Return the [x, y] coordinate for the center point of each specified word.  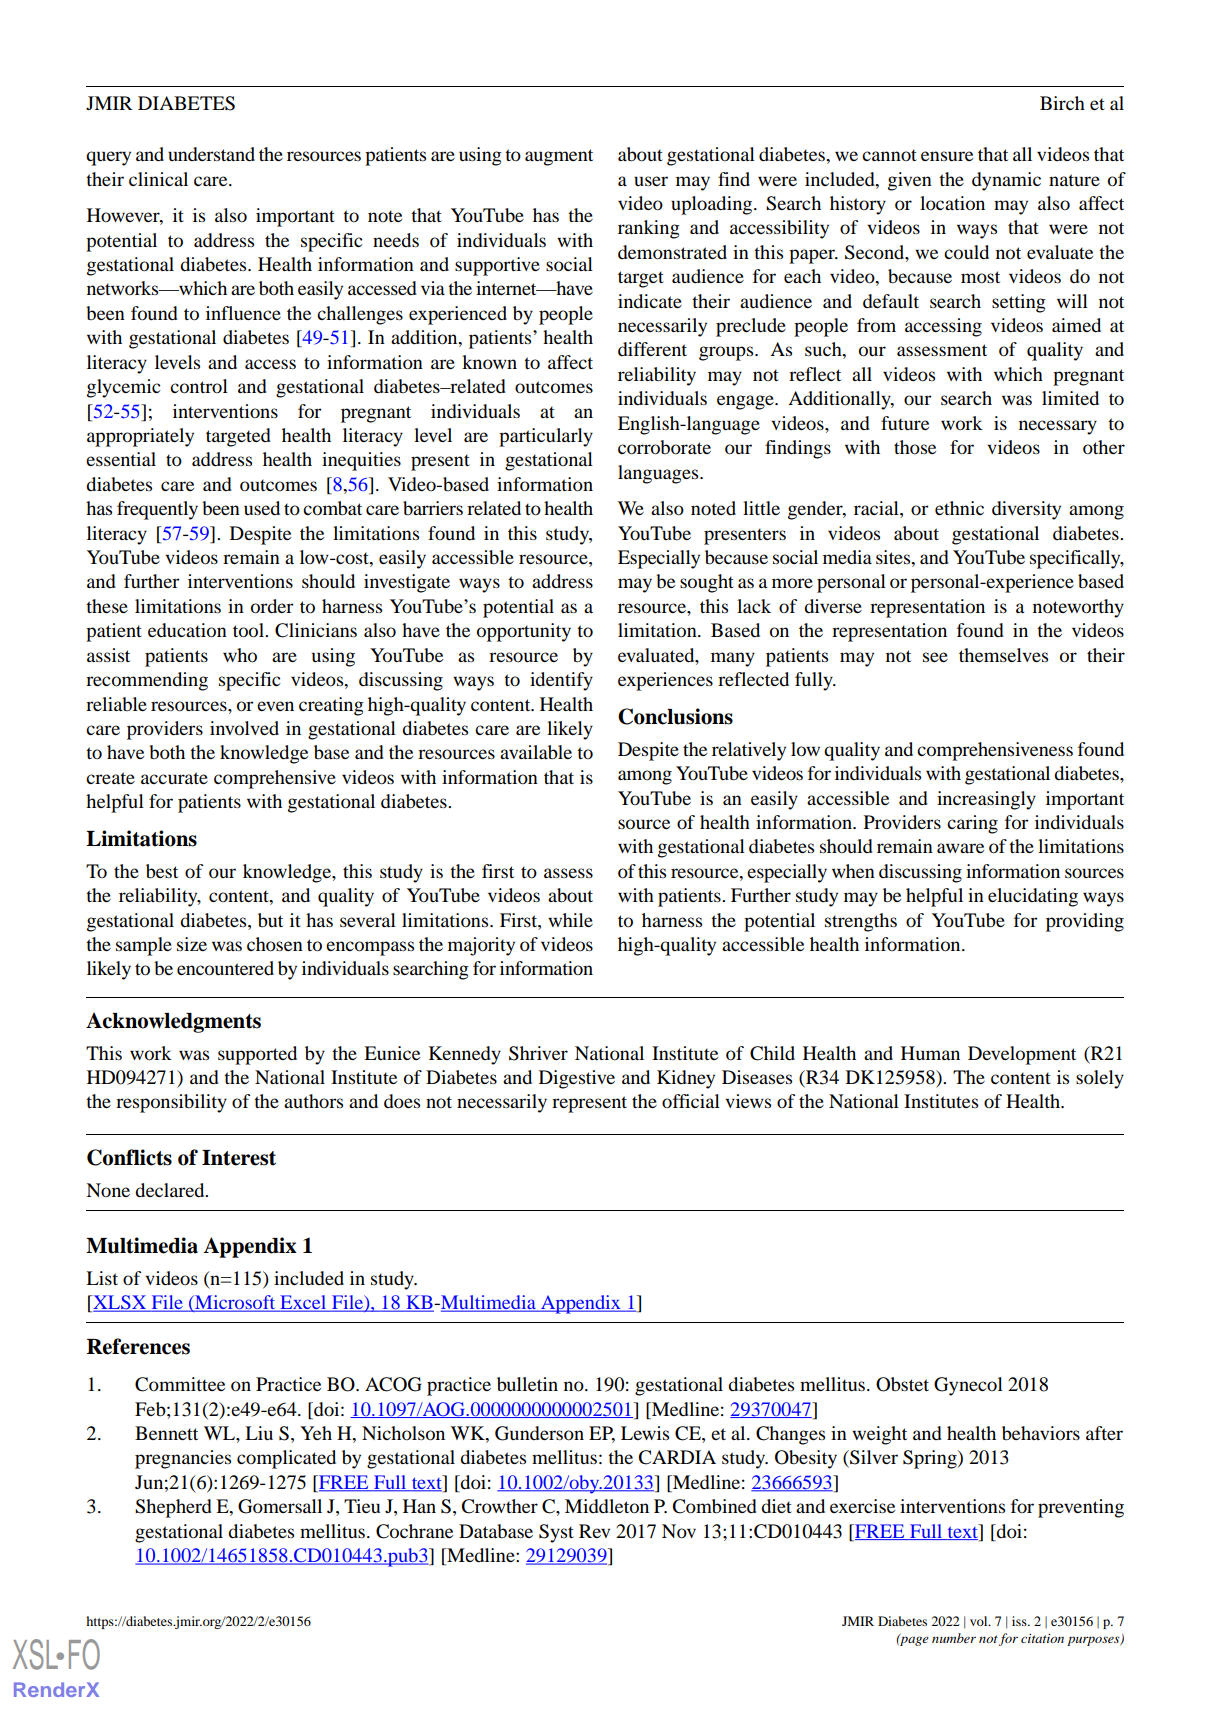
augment [559, 157]
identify [561, 681]
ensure [947, 156]
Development [1022, 1055]
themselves [1003, 655]
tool [249, 630]
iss [1020, 1621]
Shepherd [173, 1508]
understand [211, 154]
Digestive [577, 1079]
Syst [556, 1533]
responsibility [171, 1103]
